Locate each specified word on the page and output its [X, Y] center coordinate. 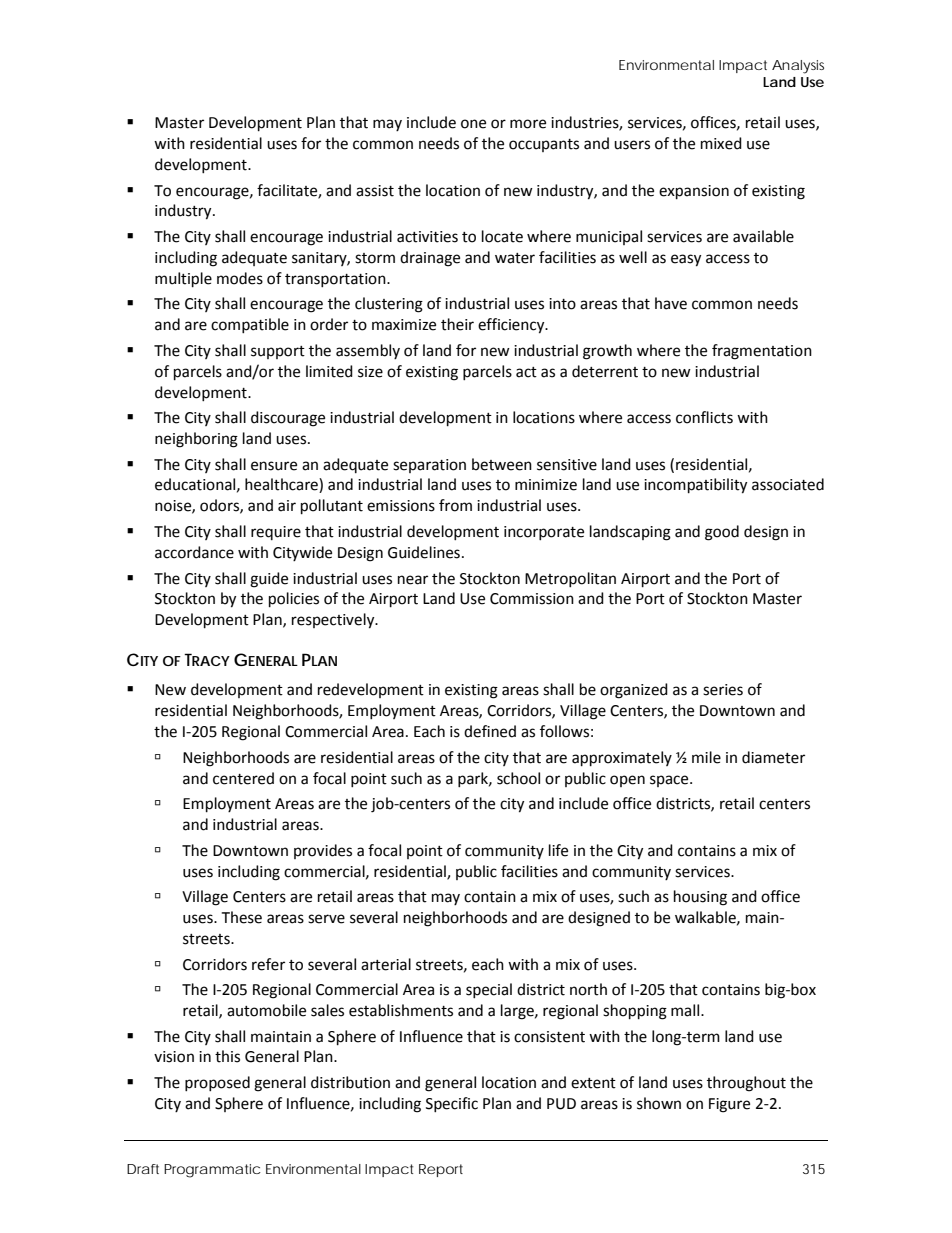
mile [706, 757]
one [473, 124]
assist [375, 191]
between [502, 464]
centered [243, 778]
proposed [217, 1083]
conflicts [704, 417]
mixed [721, 143]
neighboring [196, 440]
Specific [452, 1104]
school [518, 778]
